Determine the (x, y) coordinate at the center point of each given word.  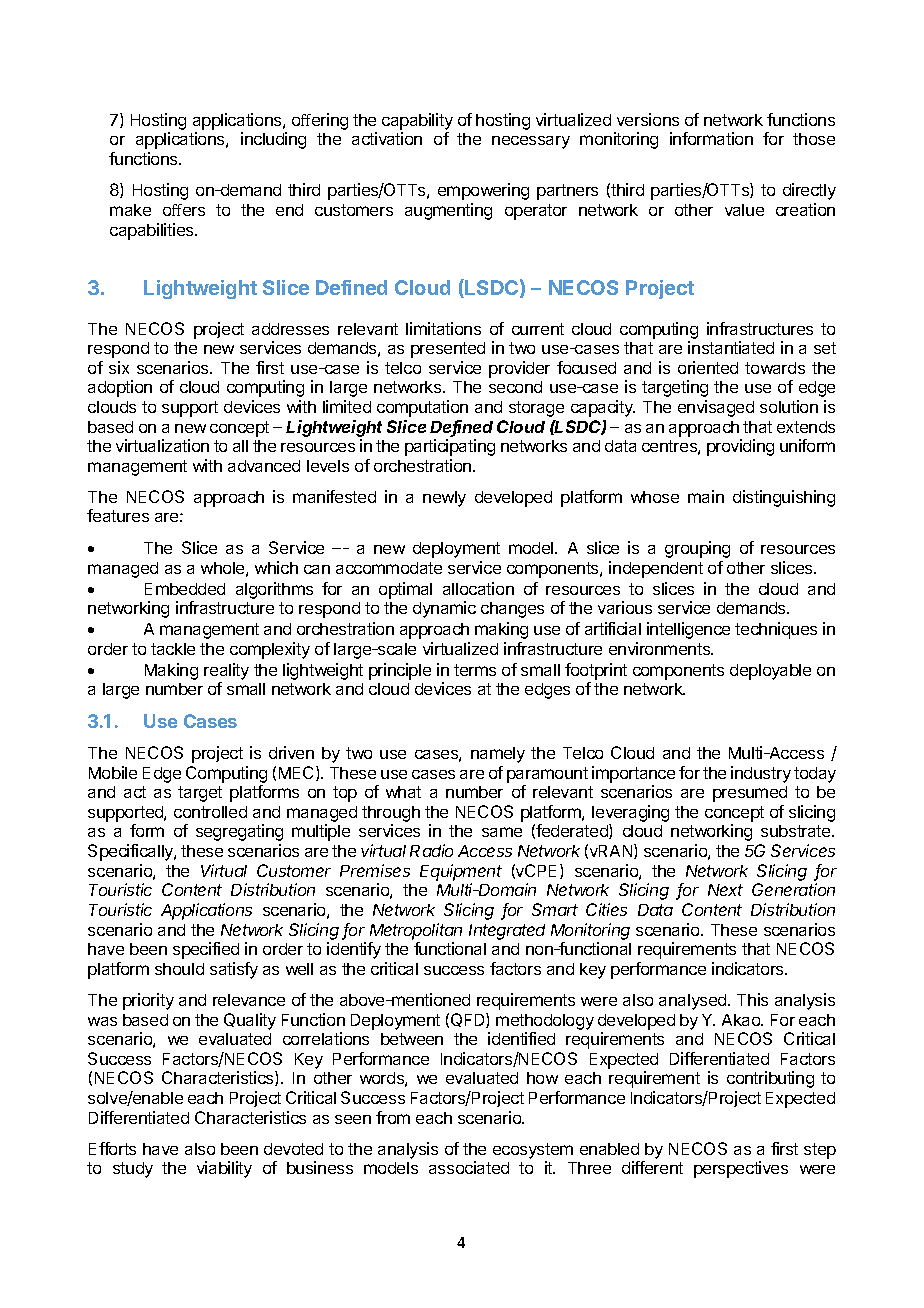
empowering (483, 191)
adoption (120, 388)
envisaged (716, 408)
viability (224, 1169)
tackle (173, 649)
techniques (776, 630)
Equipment (461, 872)
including (273, 140)
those (814, 139)
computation (422, 408)
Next (725, 890)
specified (206, 950)
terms (475, 670)
